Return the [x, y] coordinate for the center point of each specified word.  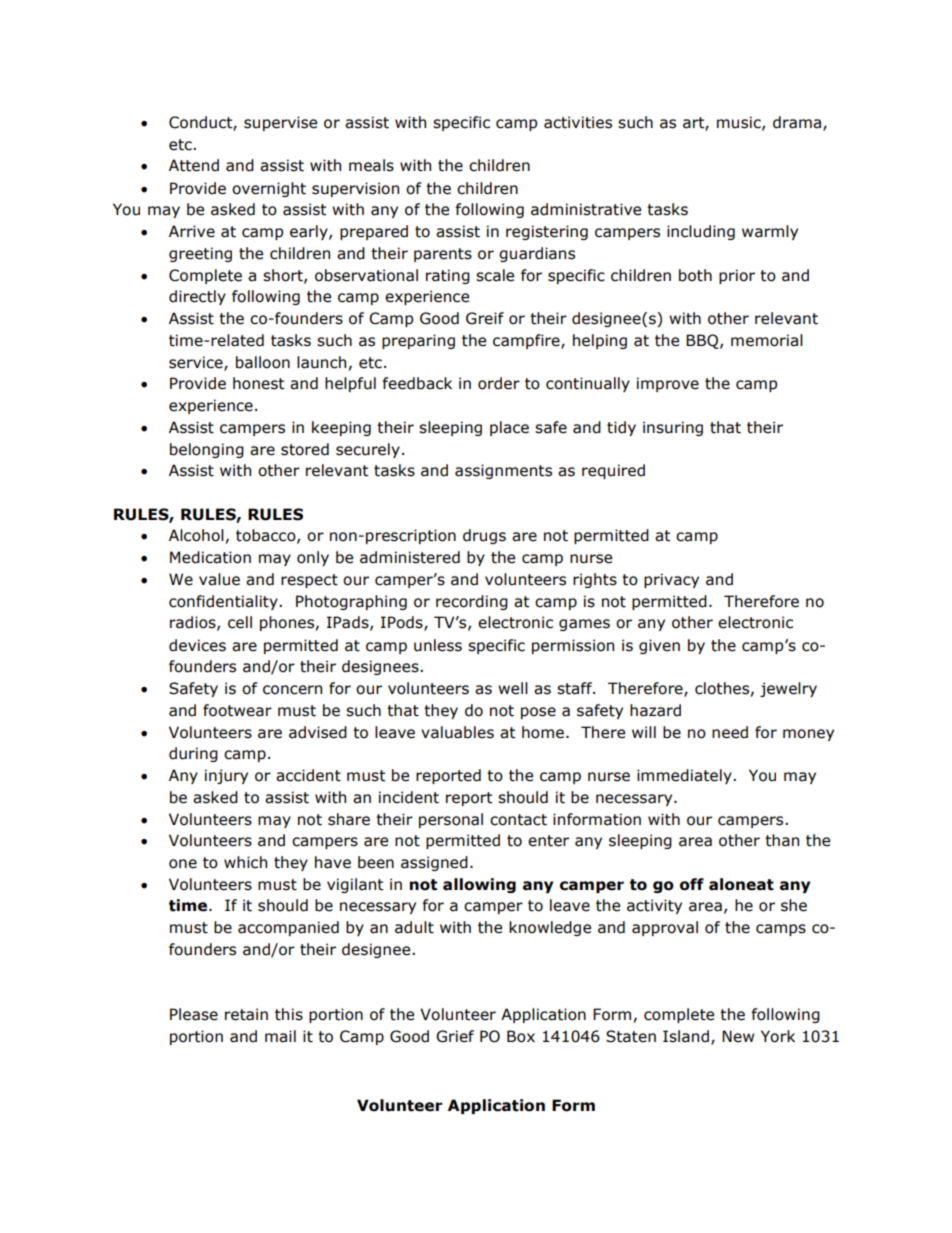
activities [578, 122]
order [499, 383]
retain [246, 1014]
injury [226, 776]
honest [258, 383]
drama [798, 123]
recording [472, 602]
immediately [685, 776]
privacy [671, 580]
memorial [767, 340]
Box [521, 1036]
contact [518, 820]
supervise [280, 123]
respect [309, 581]
